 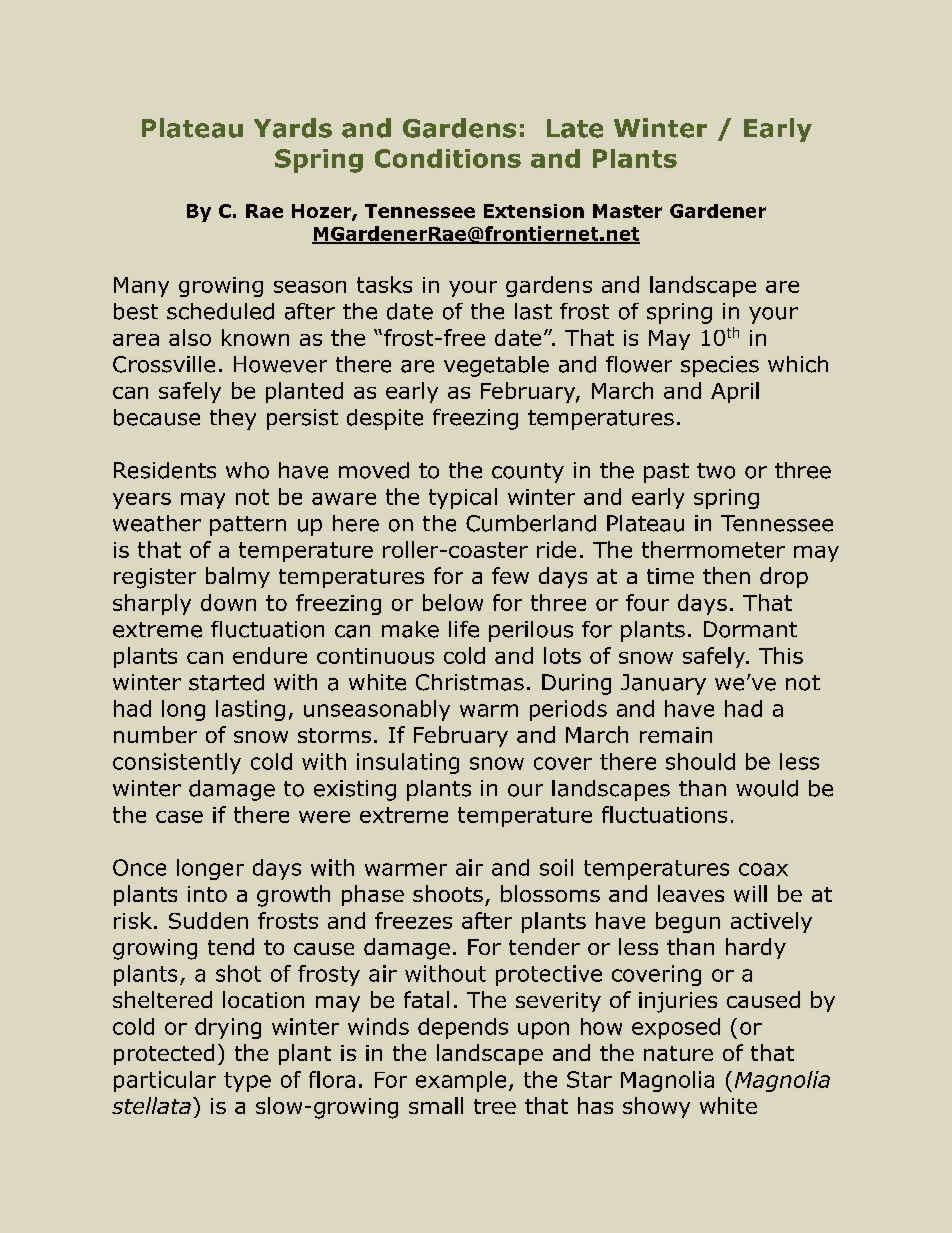 What do you see at coordinates (293, 128) in the page?
I see `Yards` at bounding box center [293, 128].
